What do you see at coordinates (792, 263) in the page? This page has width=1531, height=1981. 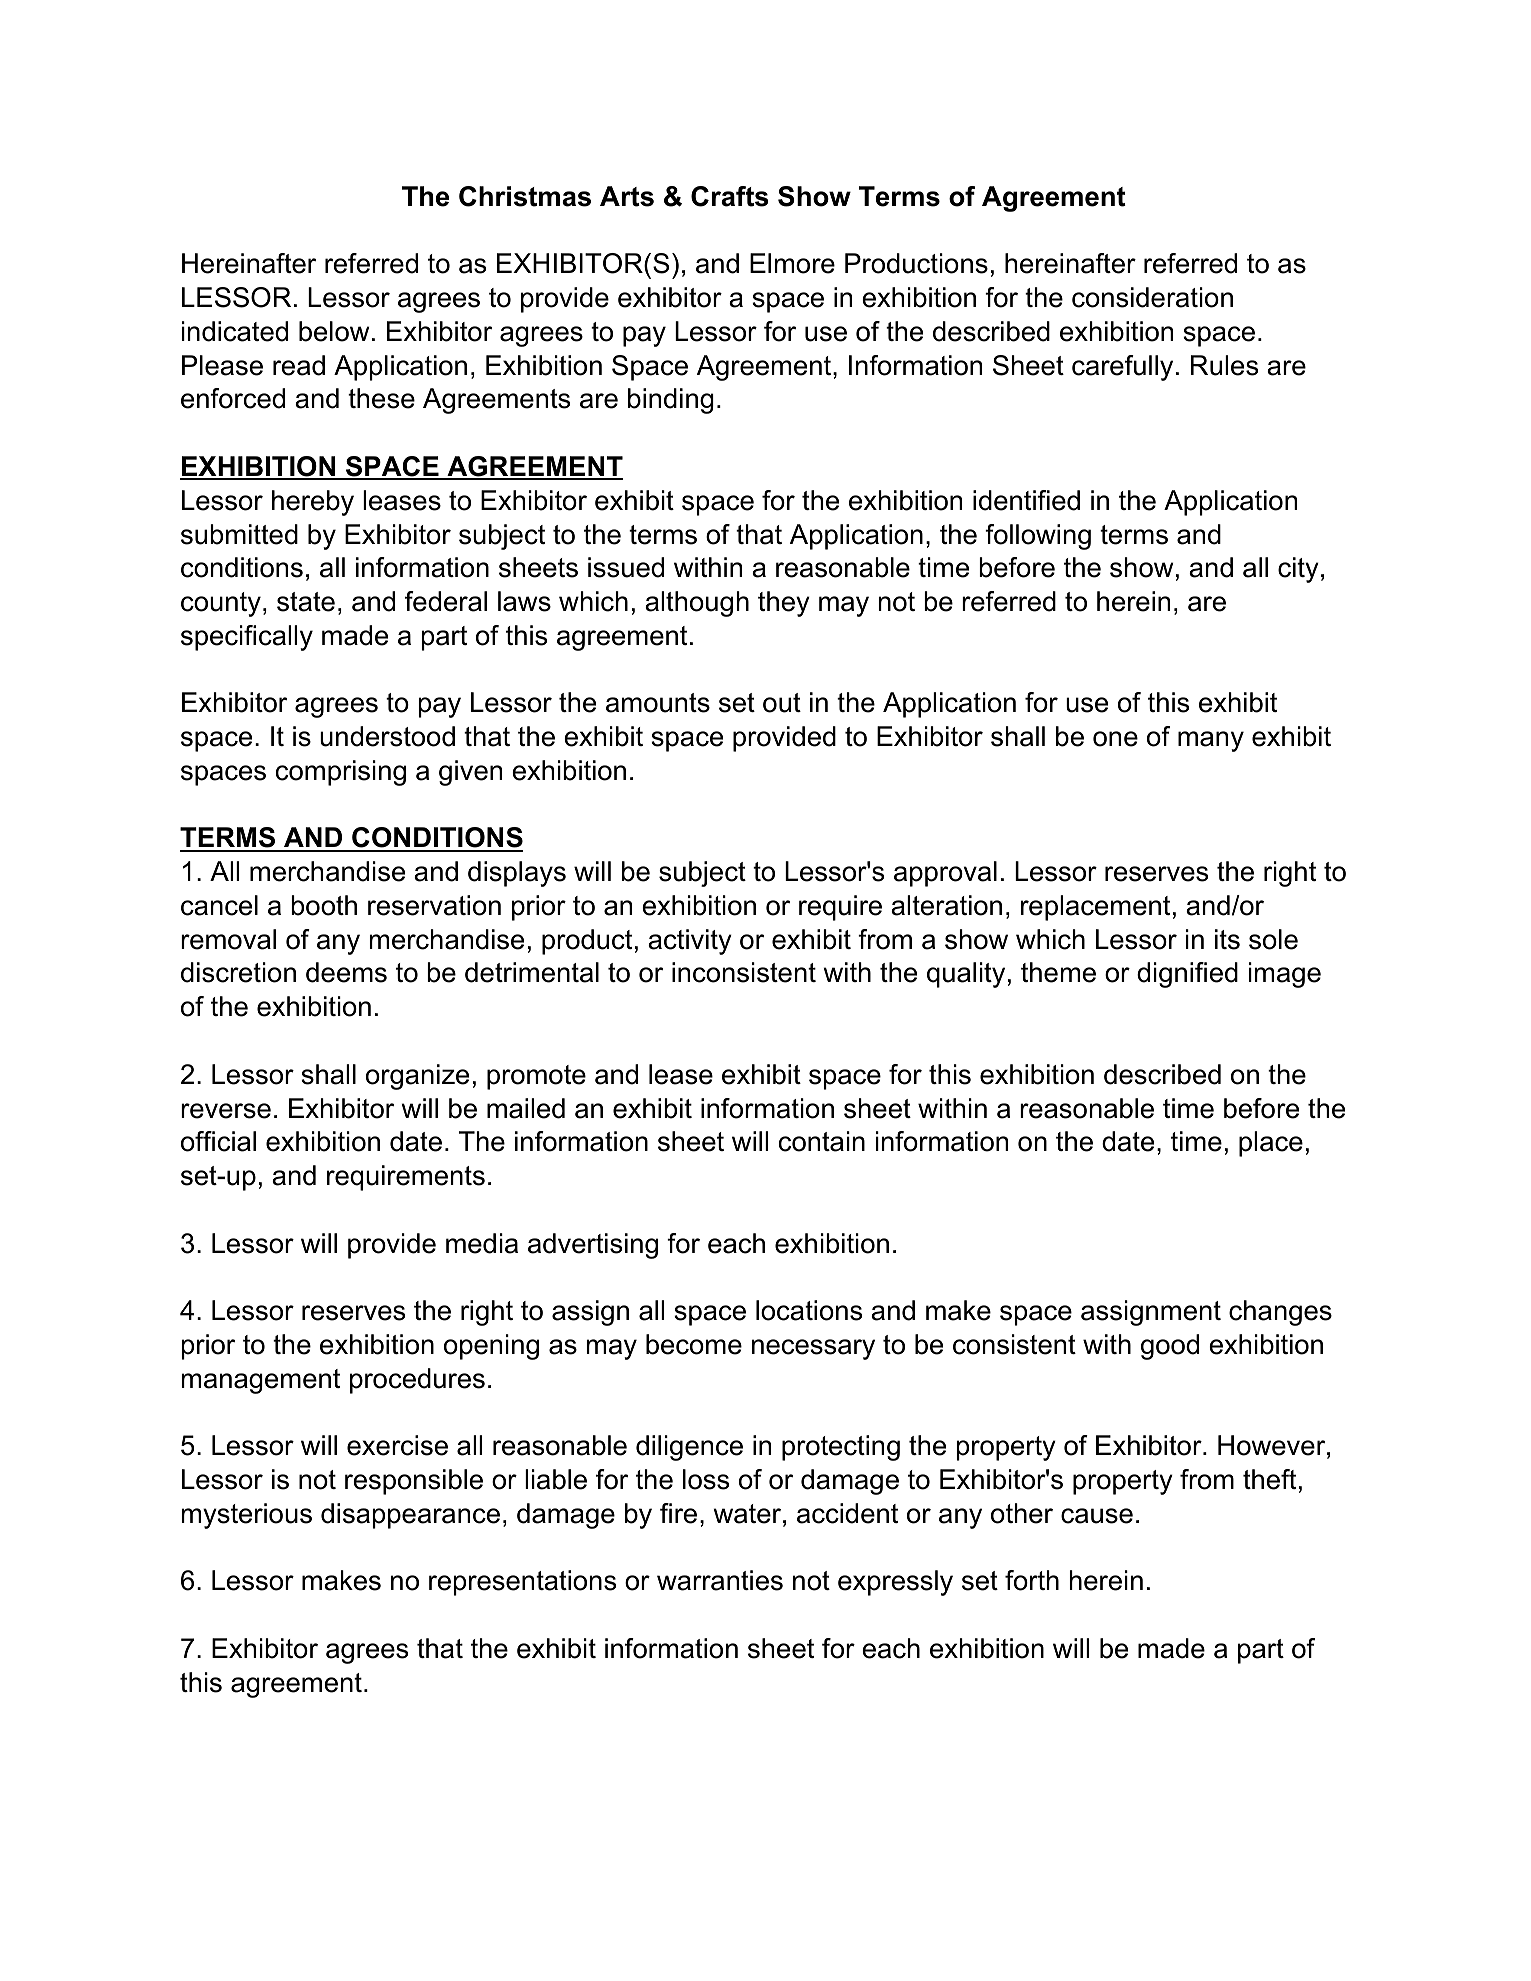 I see `Elmore` at bounding box center [792, 263].
